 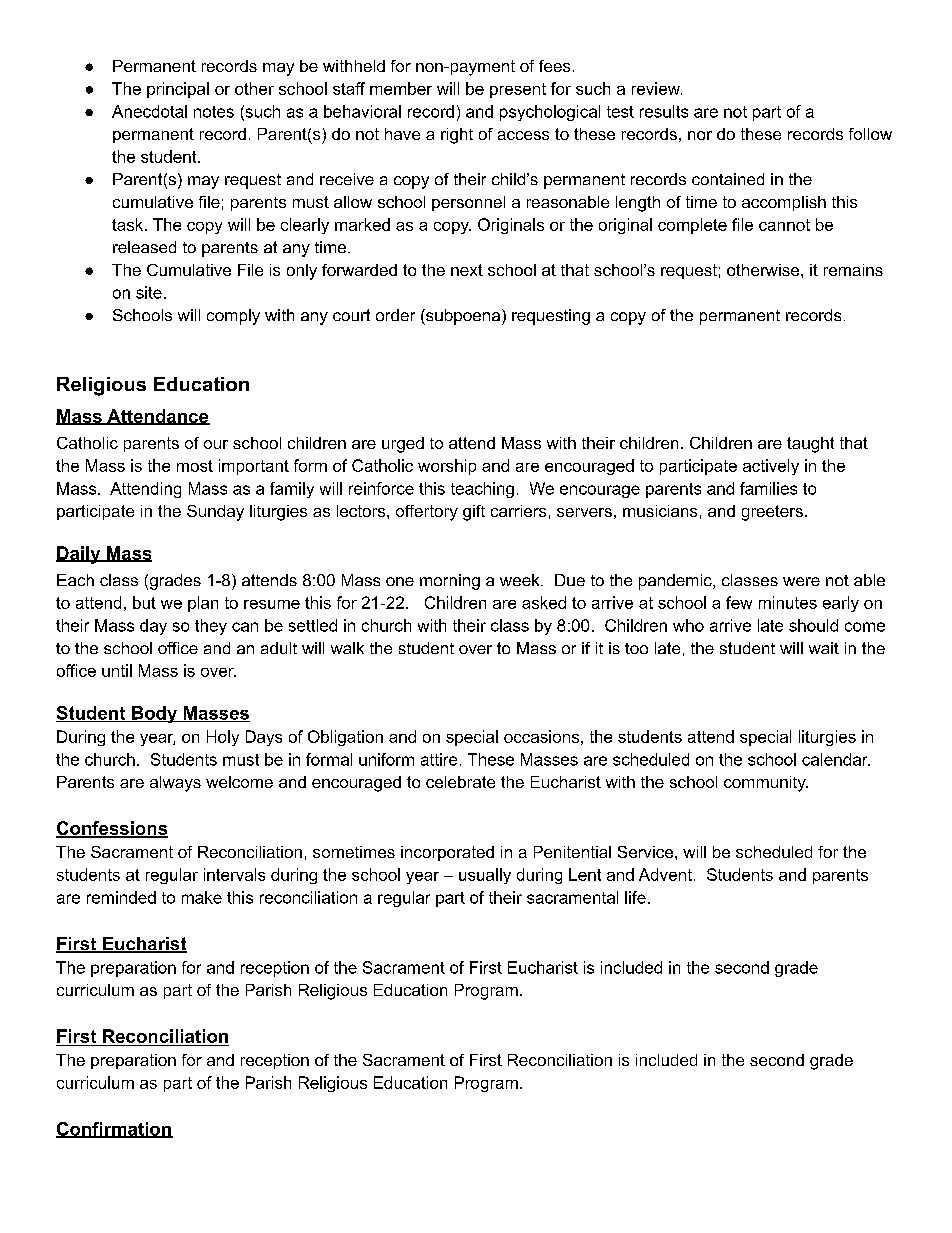 What do you see at coordinates (766, 784) in the page?
I see `community` at bounding box center [766, 784].
